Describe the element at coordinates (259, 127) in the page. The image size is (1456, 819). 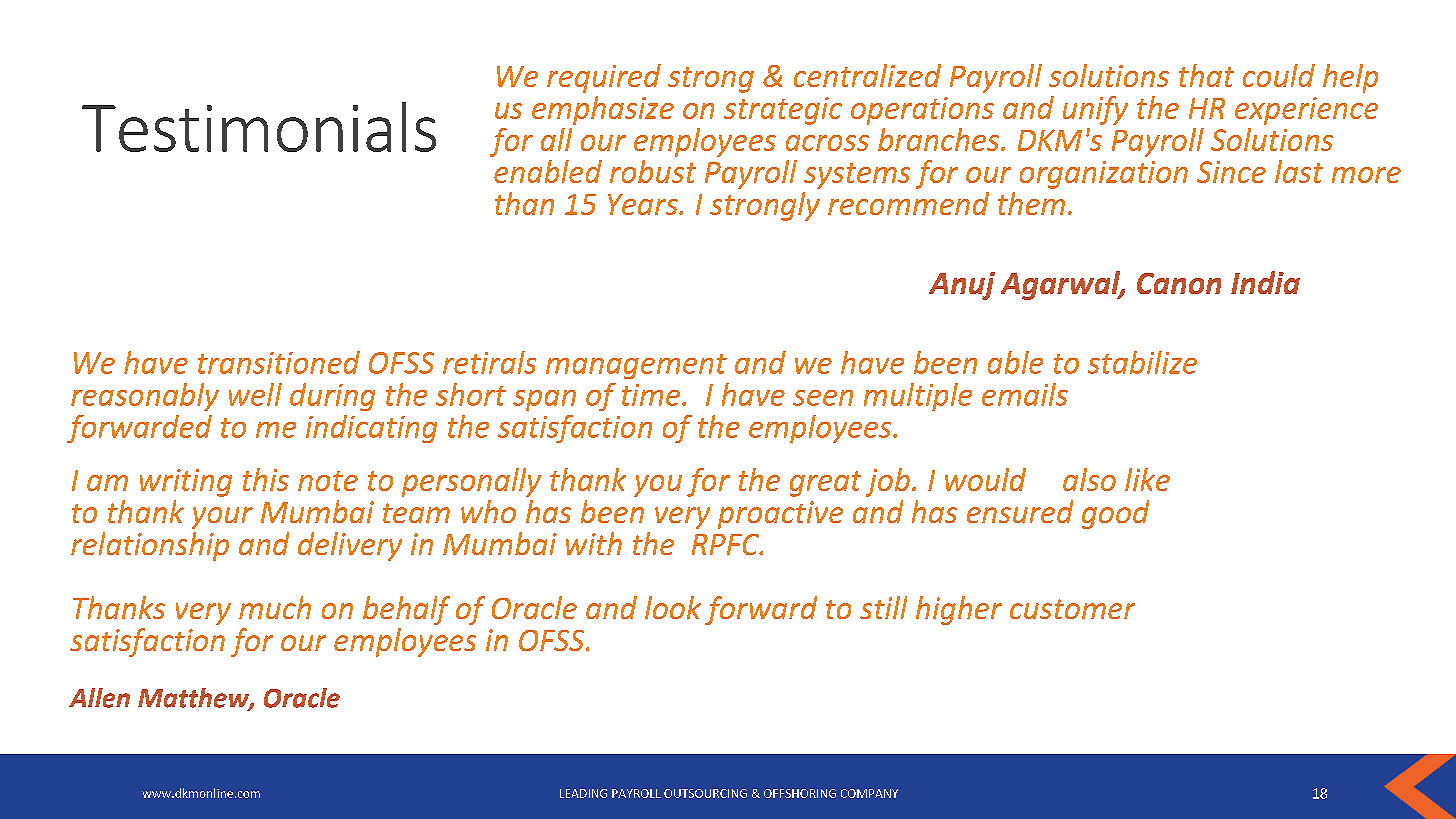
I see `Testimonials` at that location.
